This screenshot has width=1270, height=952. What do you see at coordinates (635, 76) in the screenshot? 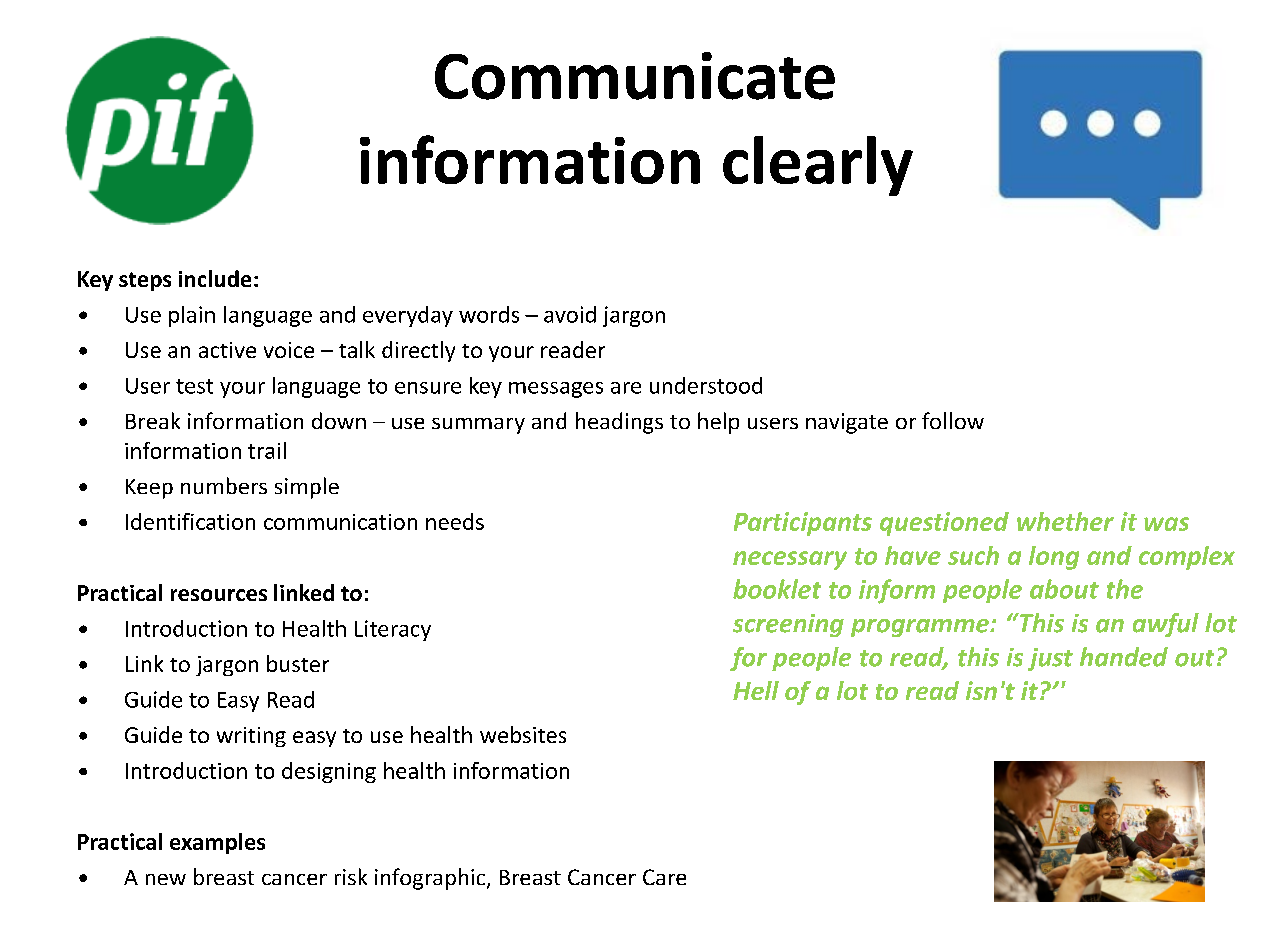
I see `Communicate` at bounding box center [635, 76].
